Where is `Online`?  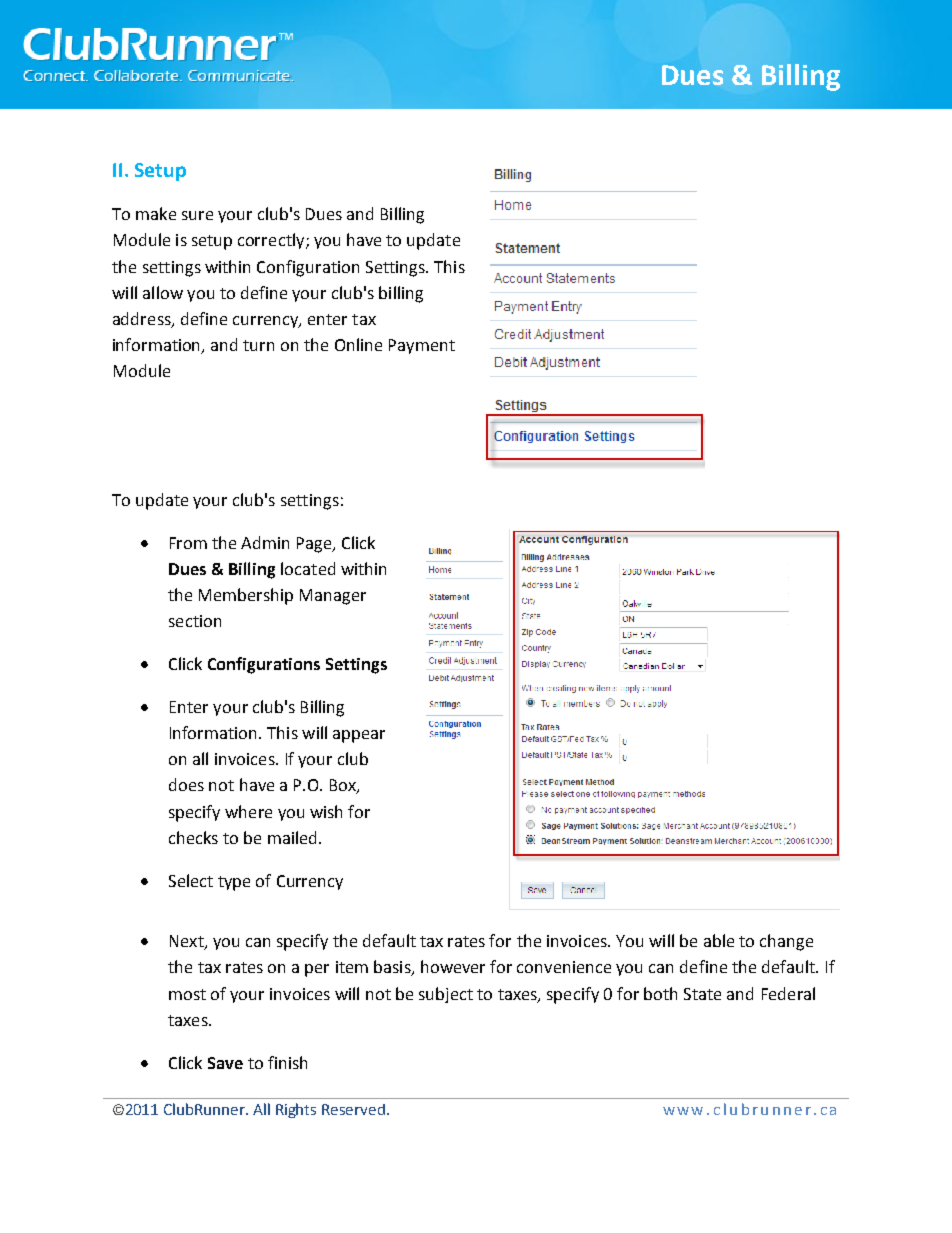
Online is located at coordinates (358, 344).
